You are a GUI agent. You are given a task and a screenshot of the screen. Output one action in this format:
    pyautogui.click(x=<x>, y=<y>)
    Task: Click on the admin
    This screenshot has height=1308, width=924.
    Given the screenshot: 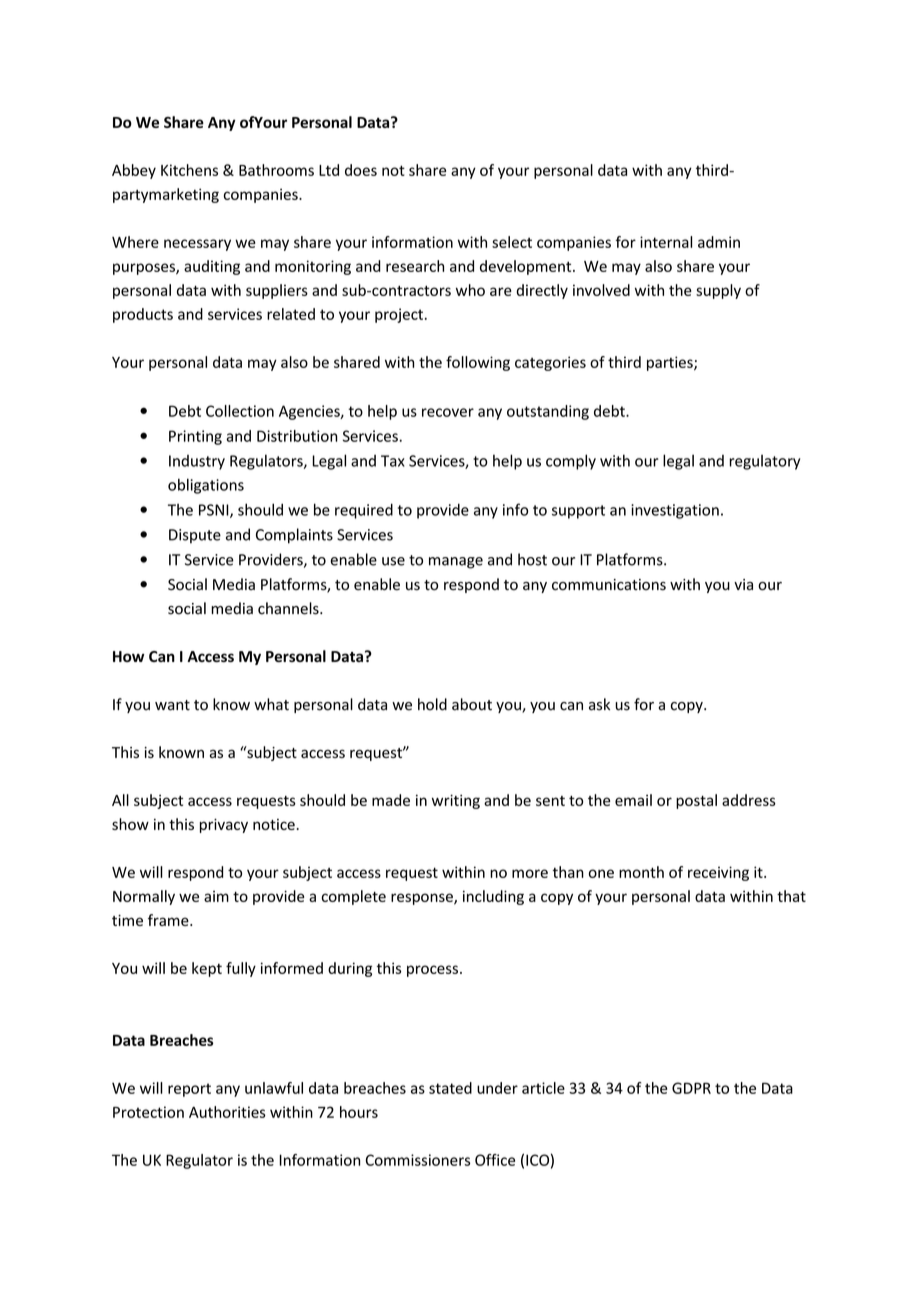 What is the action you would take?
    pyautogui.click(x=719, y=242)
